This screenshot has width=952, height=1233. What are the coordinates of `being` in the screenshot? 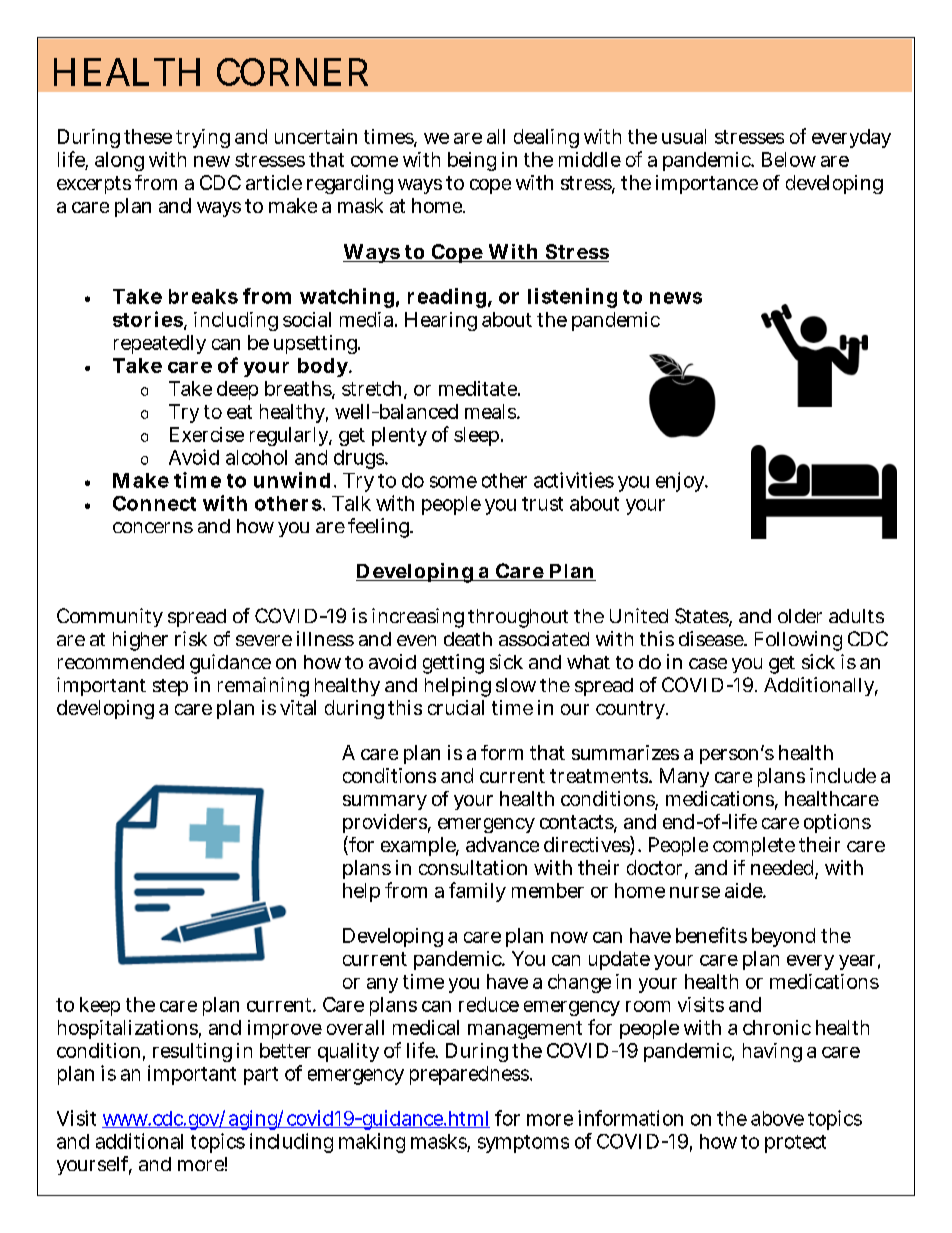 It's located at (472, 161).
